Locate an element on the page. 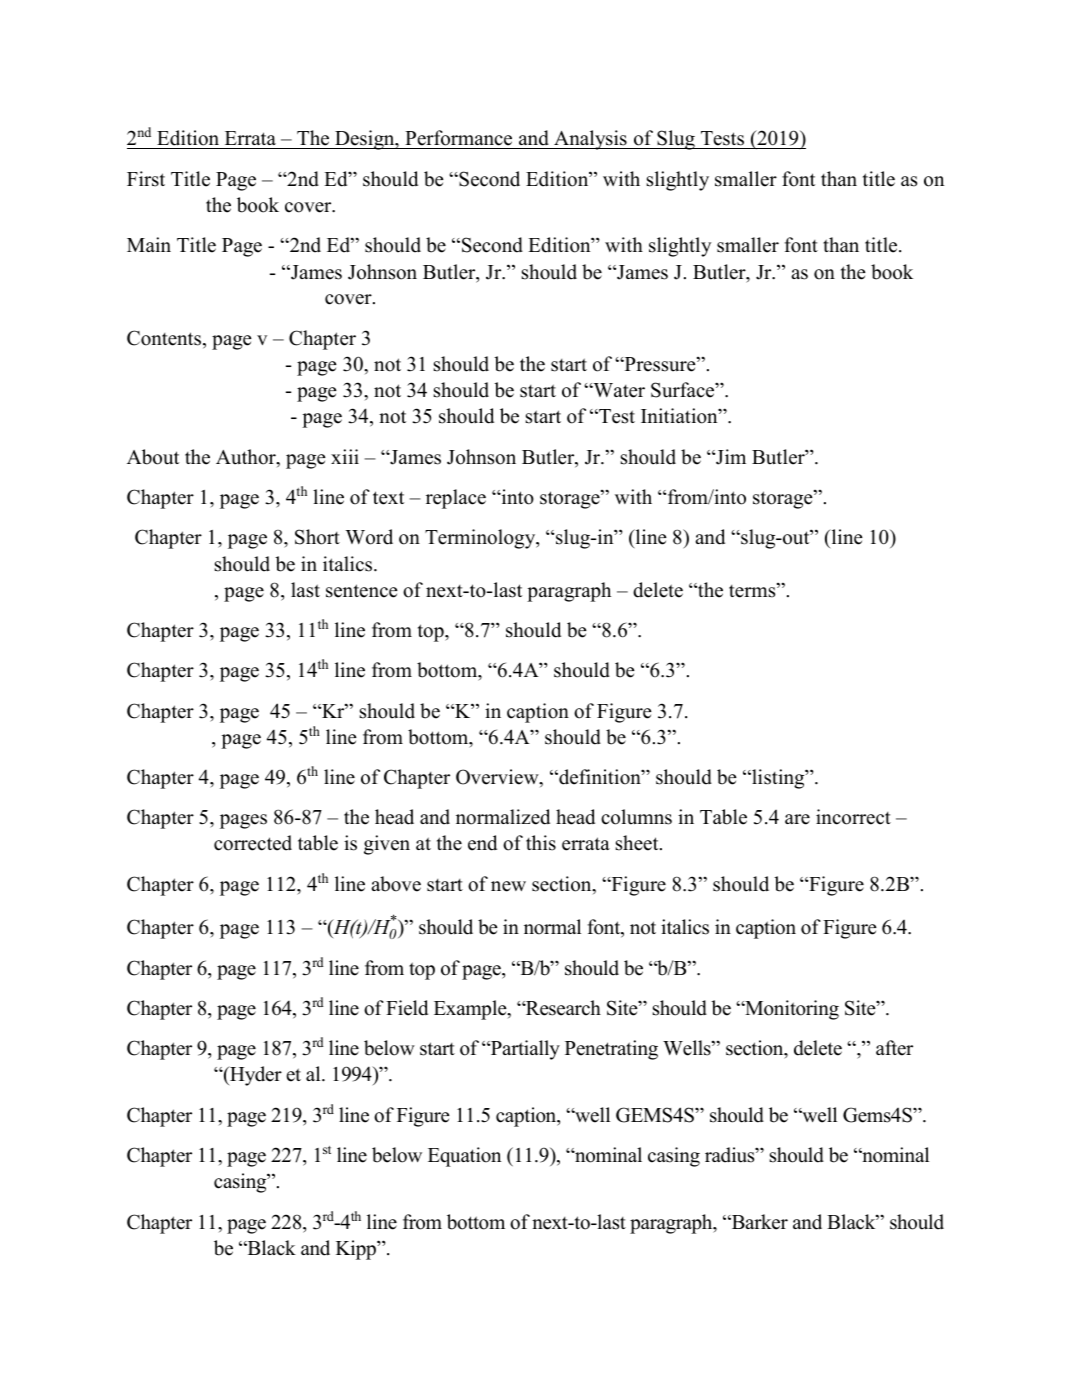 The height and width of the page is (1394, 1077). Performance is located at coordinates (458, 138).
